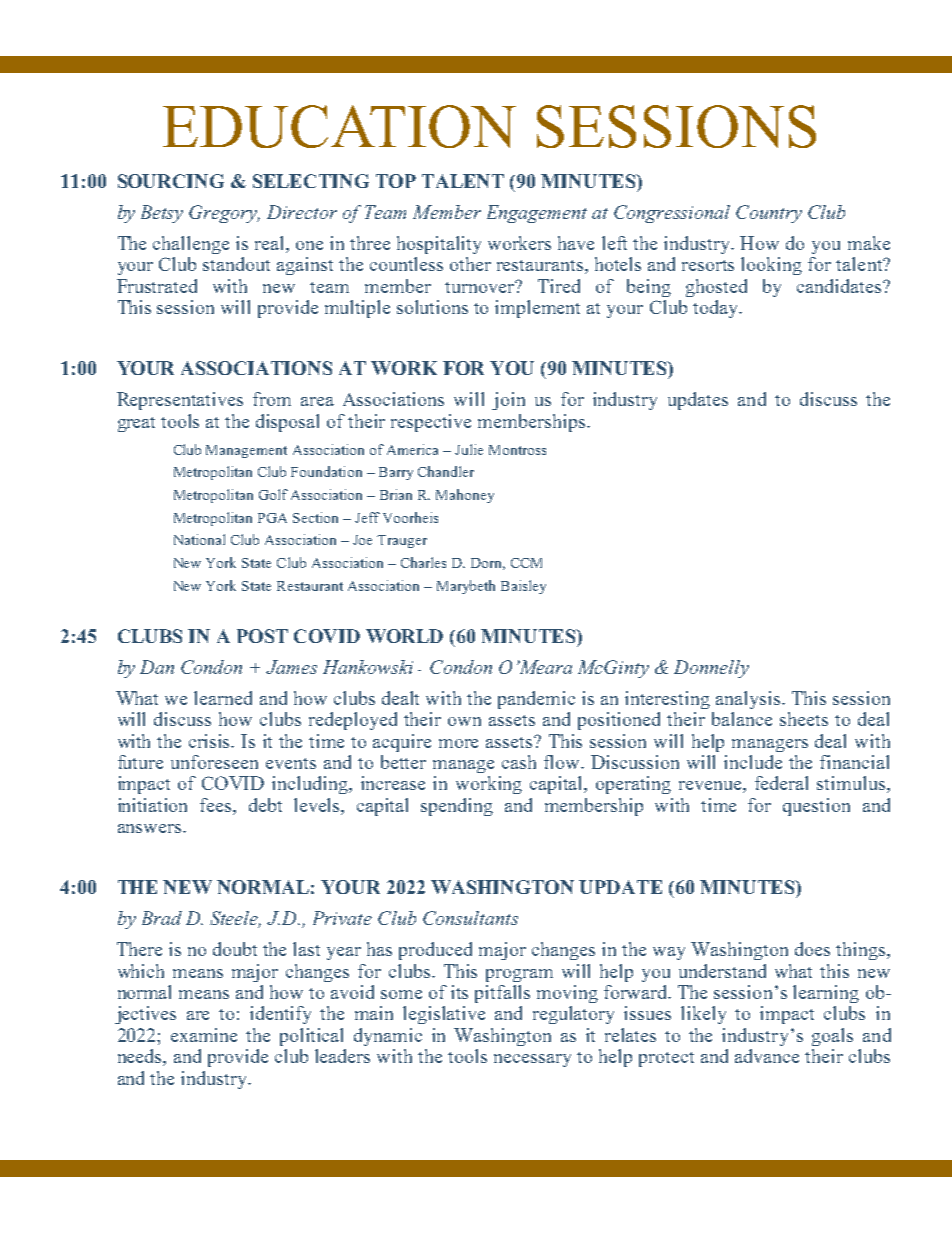 This page has height=1233, width=952. I want to click on SOURCING, so click(171, 181).
